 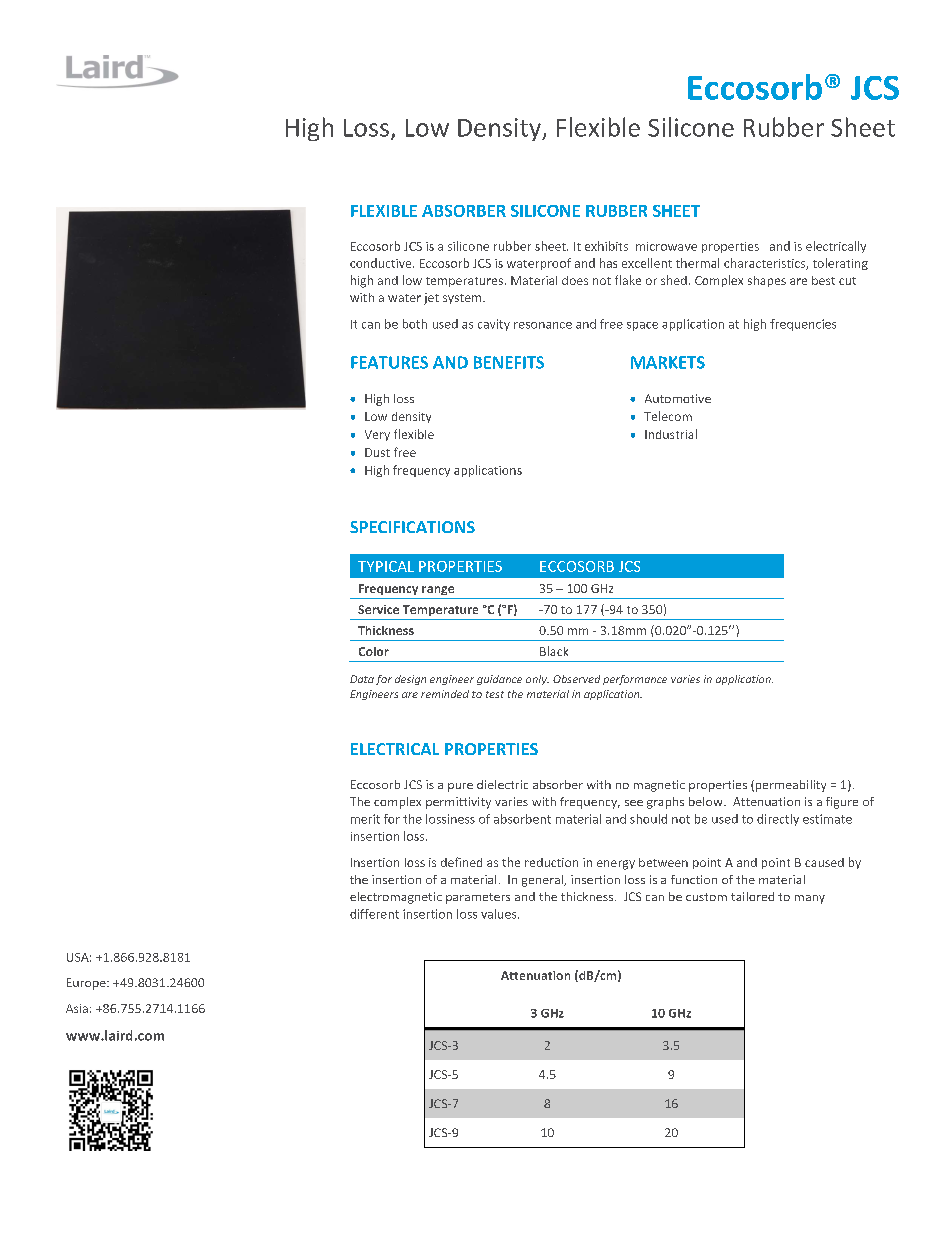 What do you see at coordinates (382, 263) in the screenshot?
I see `conductive` at bounding box center [382, 263].
